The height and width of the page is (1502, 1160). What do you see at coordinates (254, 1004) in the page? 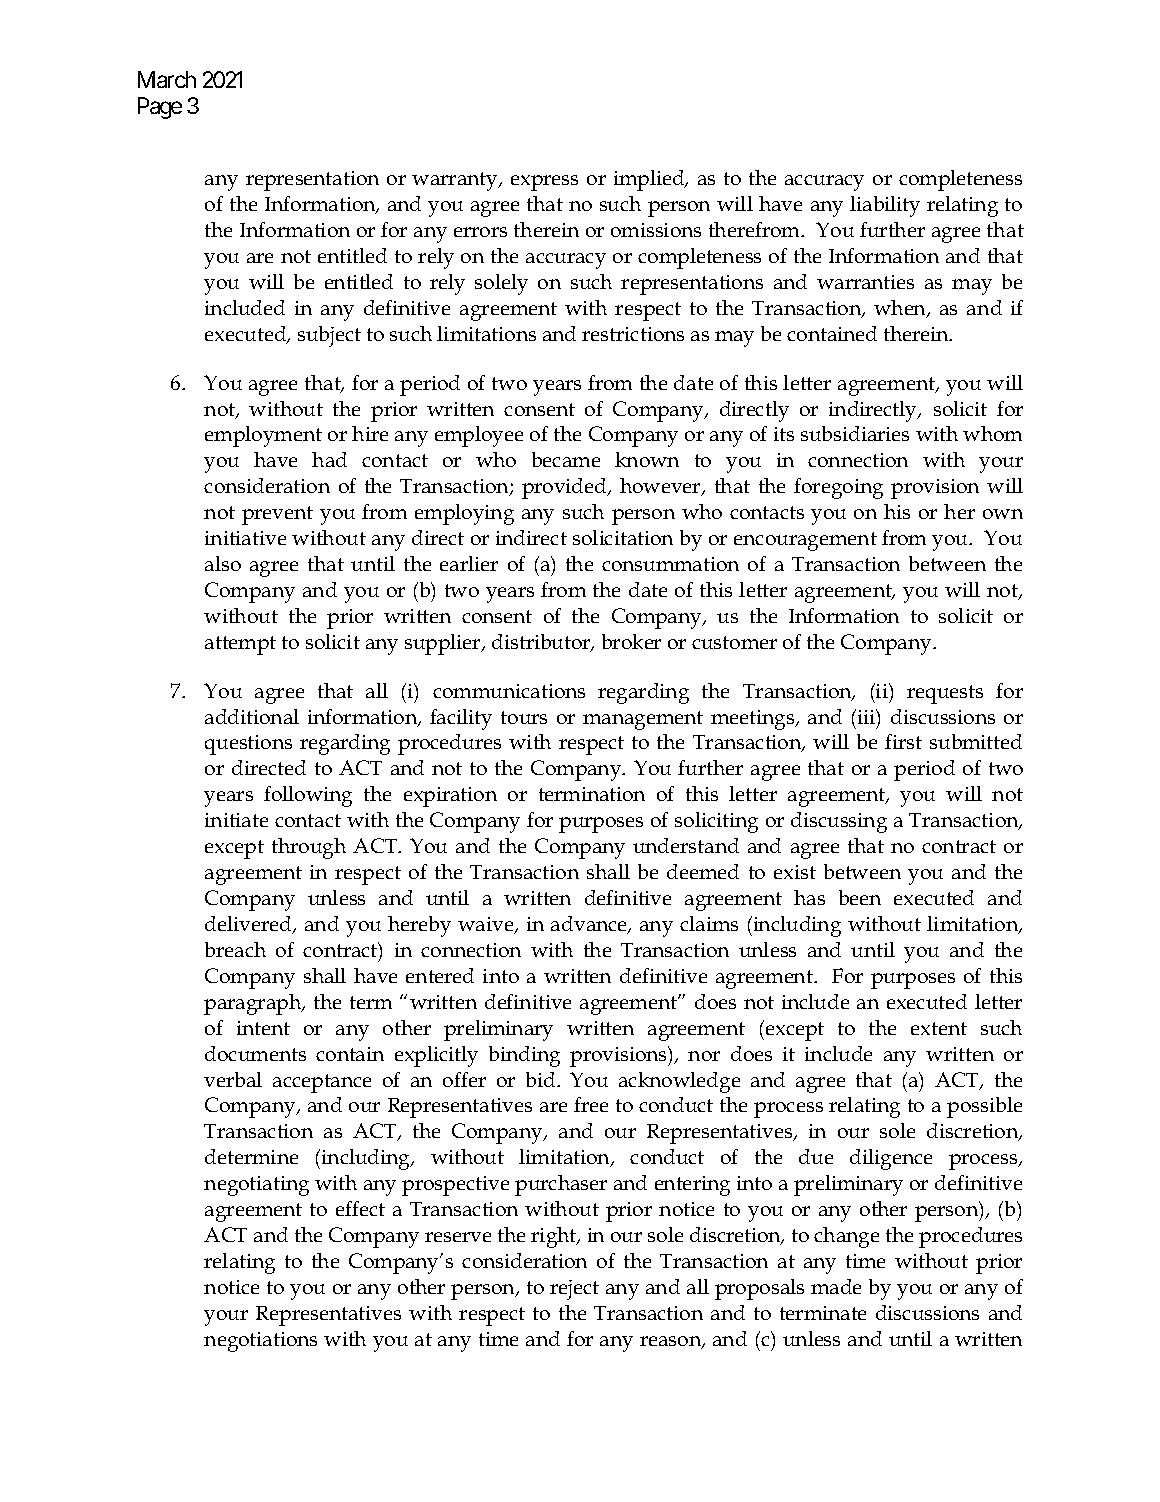
I see `paragraph` at bounding box center [254, 1004].
